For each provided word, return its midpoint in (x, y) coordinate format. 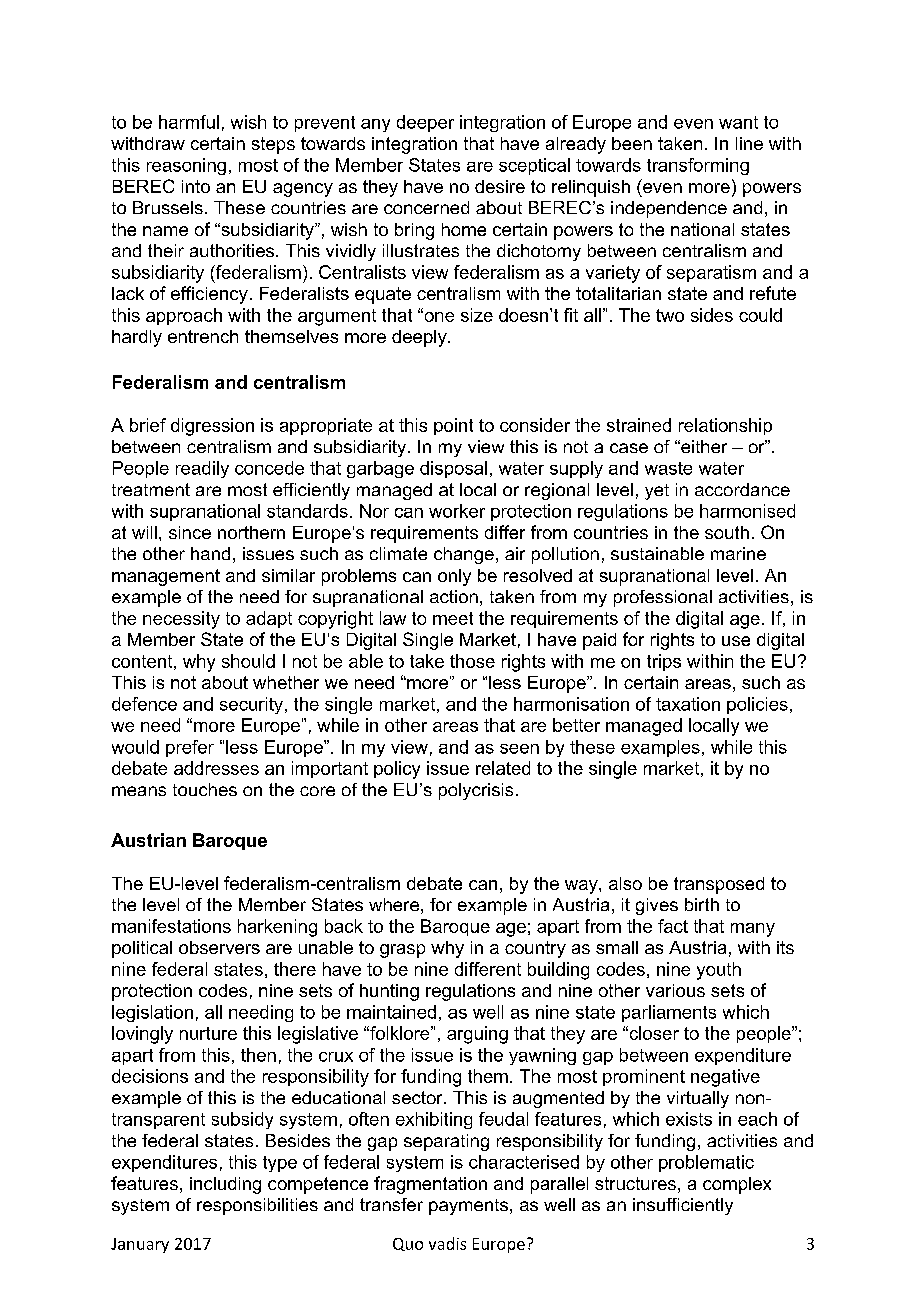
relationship (725, 426)
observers (219, 947)
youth (719, 971)
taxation (688, 704)
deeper (425, 123)
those (472, 661)
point (453, 426)
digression (212, 427)
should (248, 661)
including (225, 1185)
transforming (698, 166)
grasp (402, 951)
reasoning (186, 166)
